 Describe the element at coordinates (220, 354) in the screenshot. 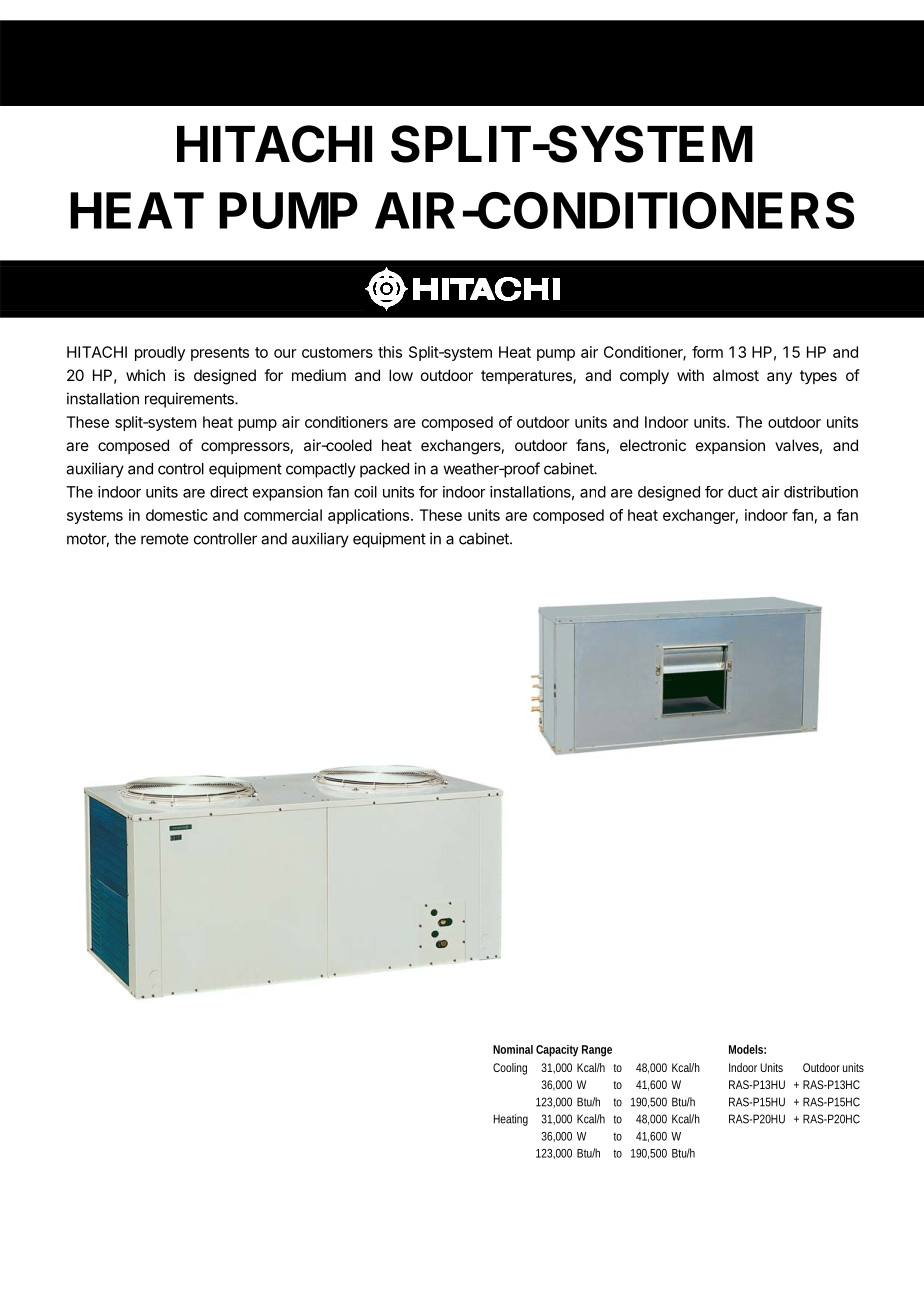

I see `presents` at that location.
